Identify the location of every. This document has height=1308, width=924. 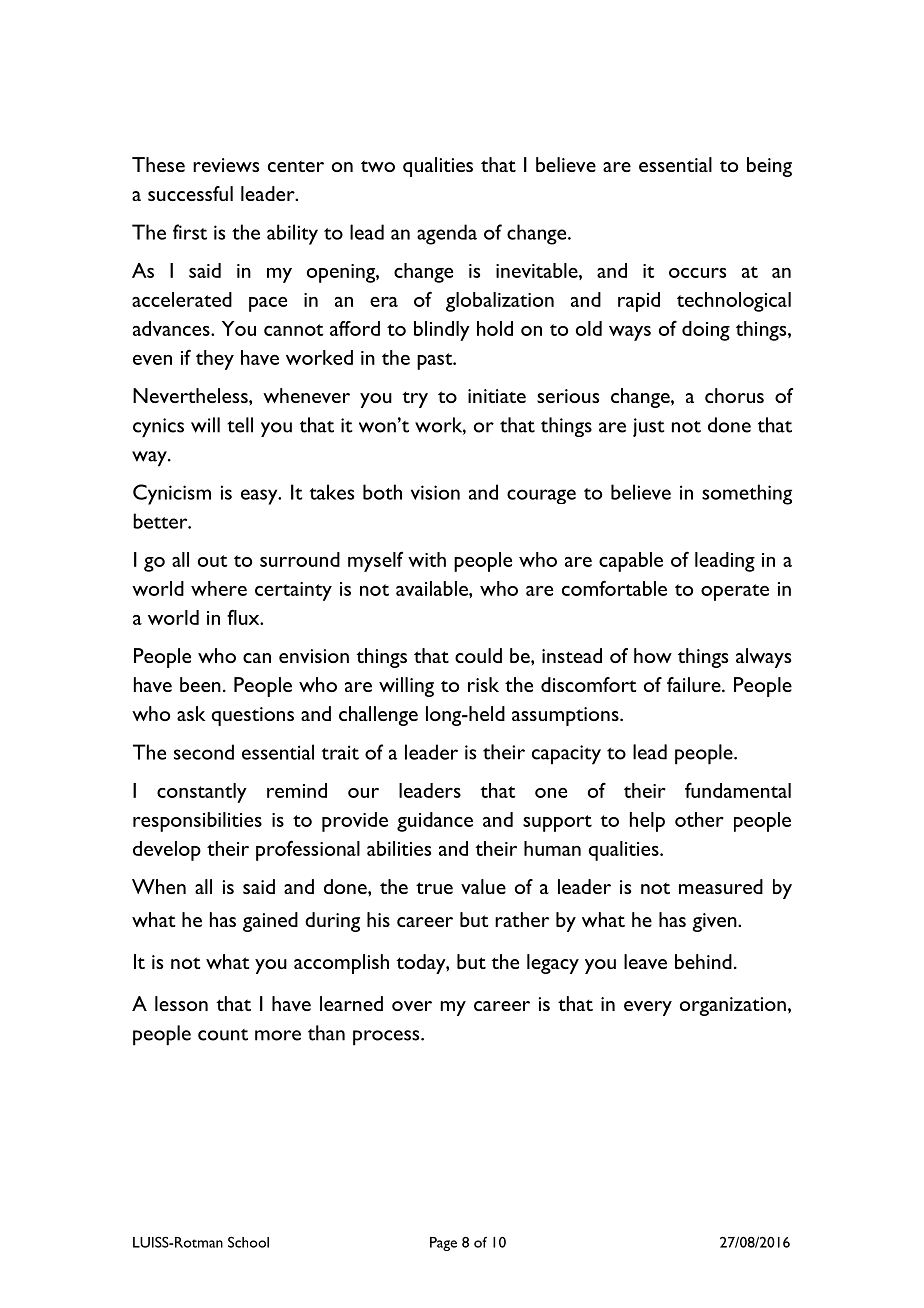
(648, 1008).
